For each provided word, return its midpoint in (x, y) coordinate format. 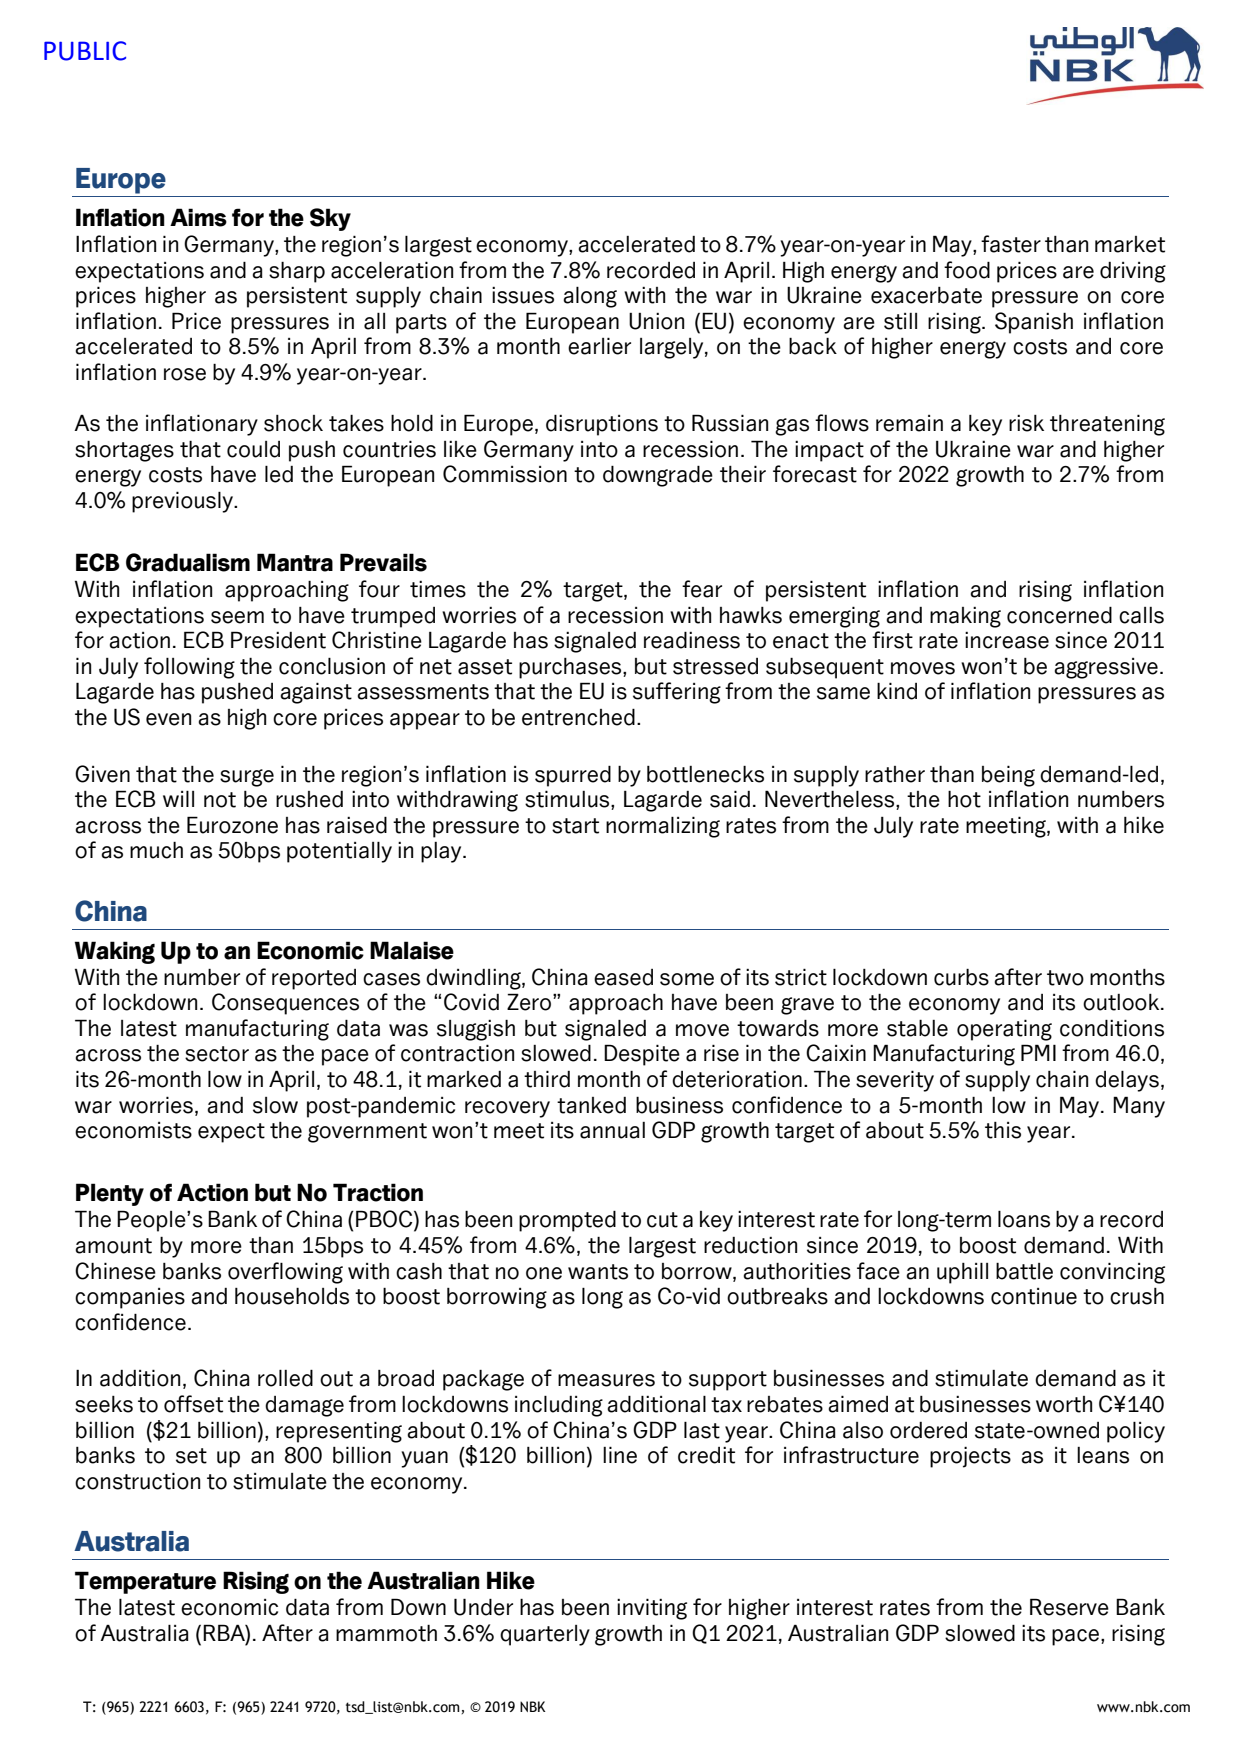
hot (964, 799)
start (575, 826)
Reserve (1069, 1607)
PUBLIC (85, 51)
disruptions (602, 425)
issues (523, 295)
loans (1024, 1219)
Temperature (145, 1582)
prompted (567, 1221)
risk (1026, 423)
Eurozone (232, 825)
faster (1011, 244)
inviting (652, 1609)
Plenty (110, 1194)
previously (183, 502)
